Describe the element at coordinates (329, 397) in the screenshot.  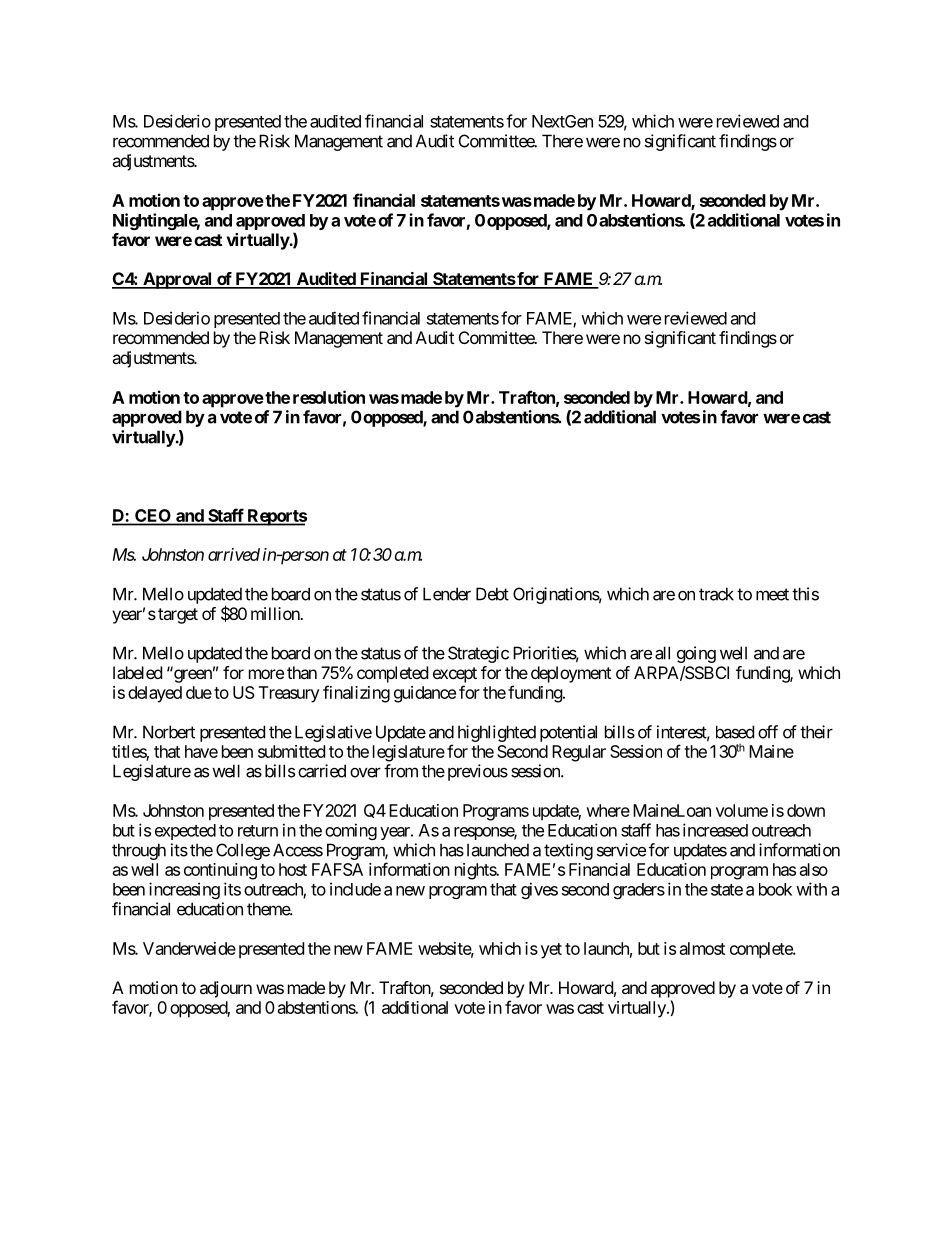
I see `resolution` at that location.
